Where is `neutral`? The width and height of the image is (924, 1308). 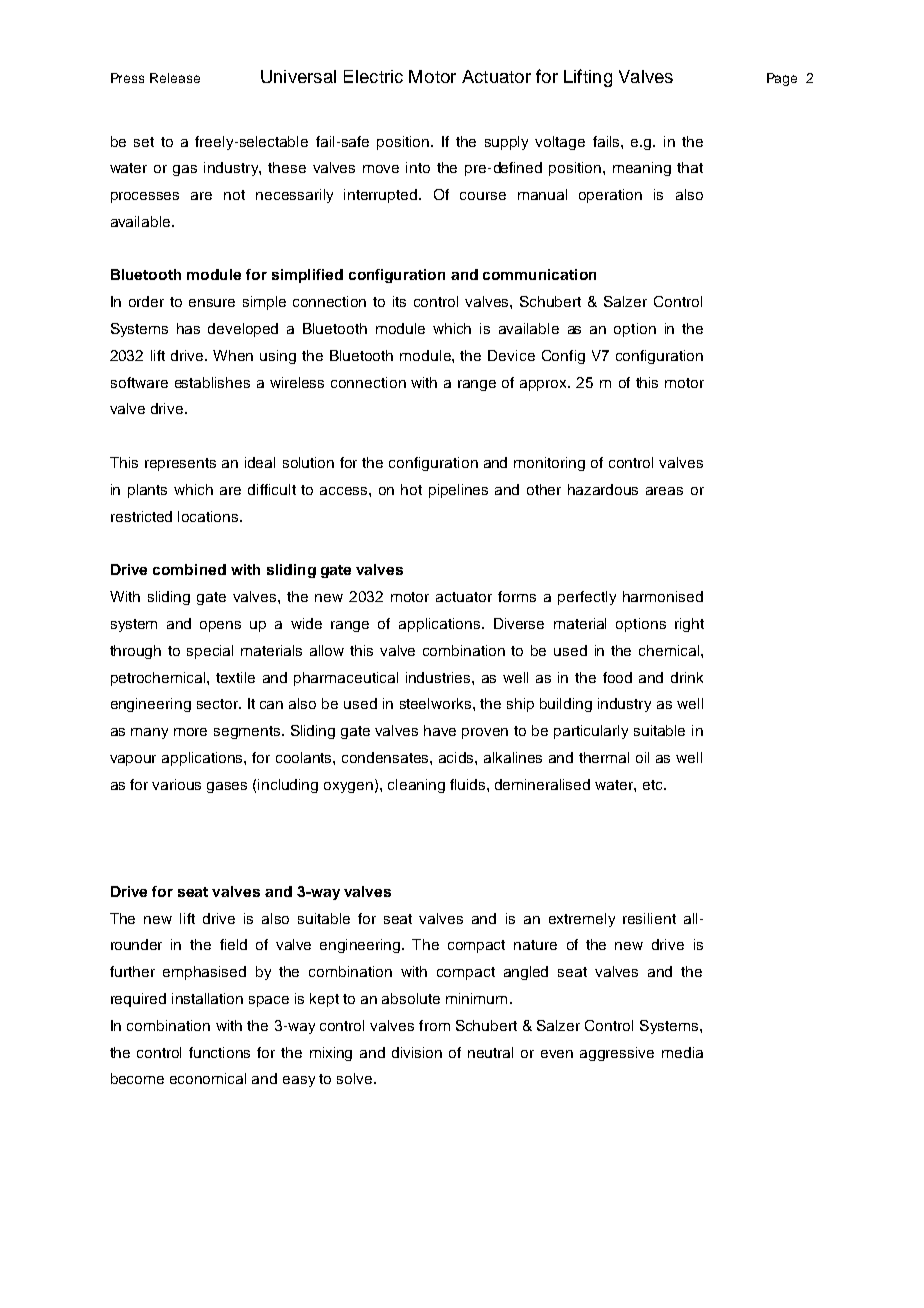 neutral is located at coordinates (490, 1052).
